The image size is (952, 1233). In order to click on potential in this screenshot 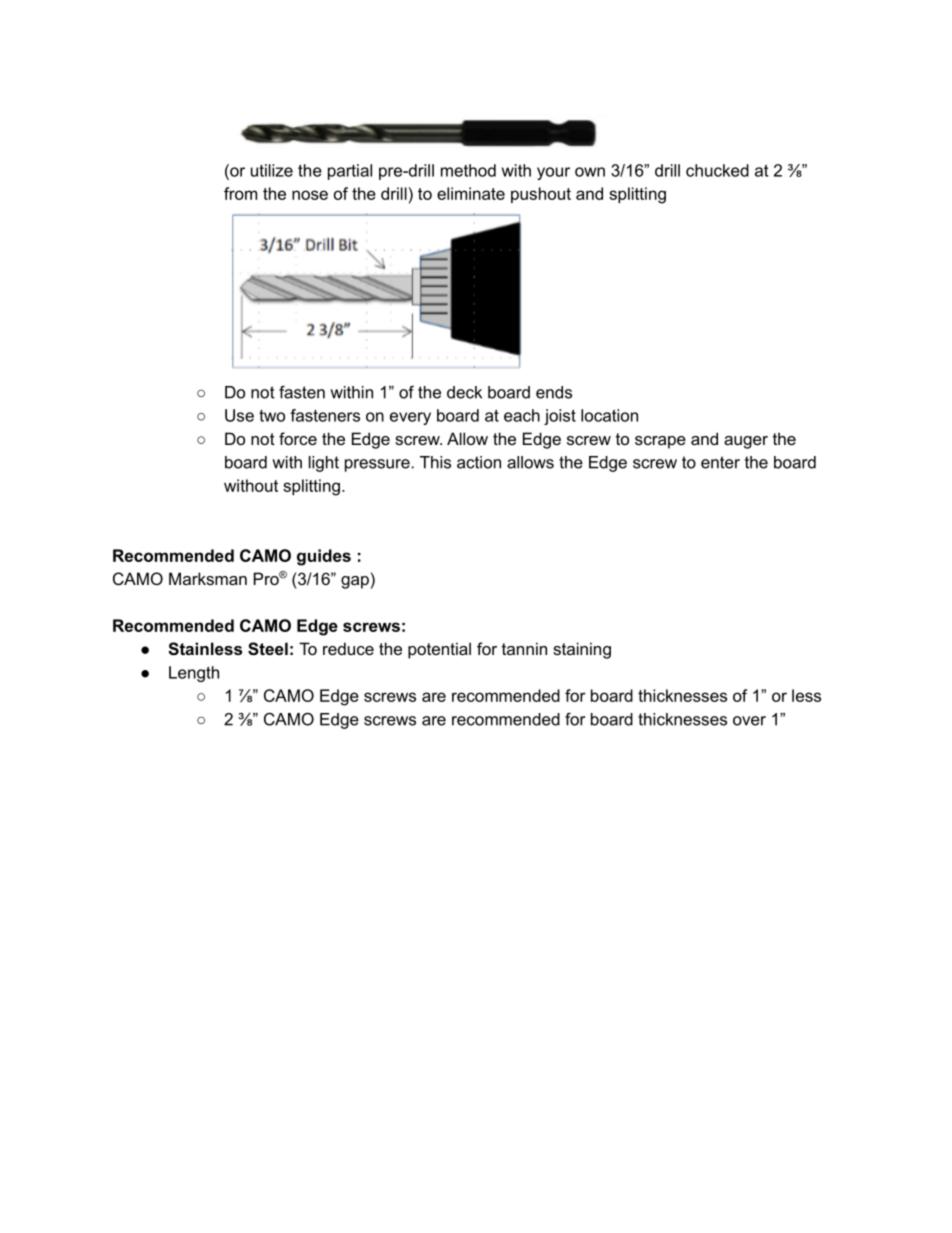, I will do `click(439, 650)`.
